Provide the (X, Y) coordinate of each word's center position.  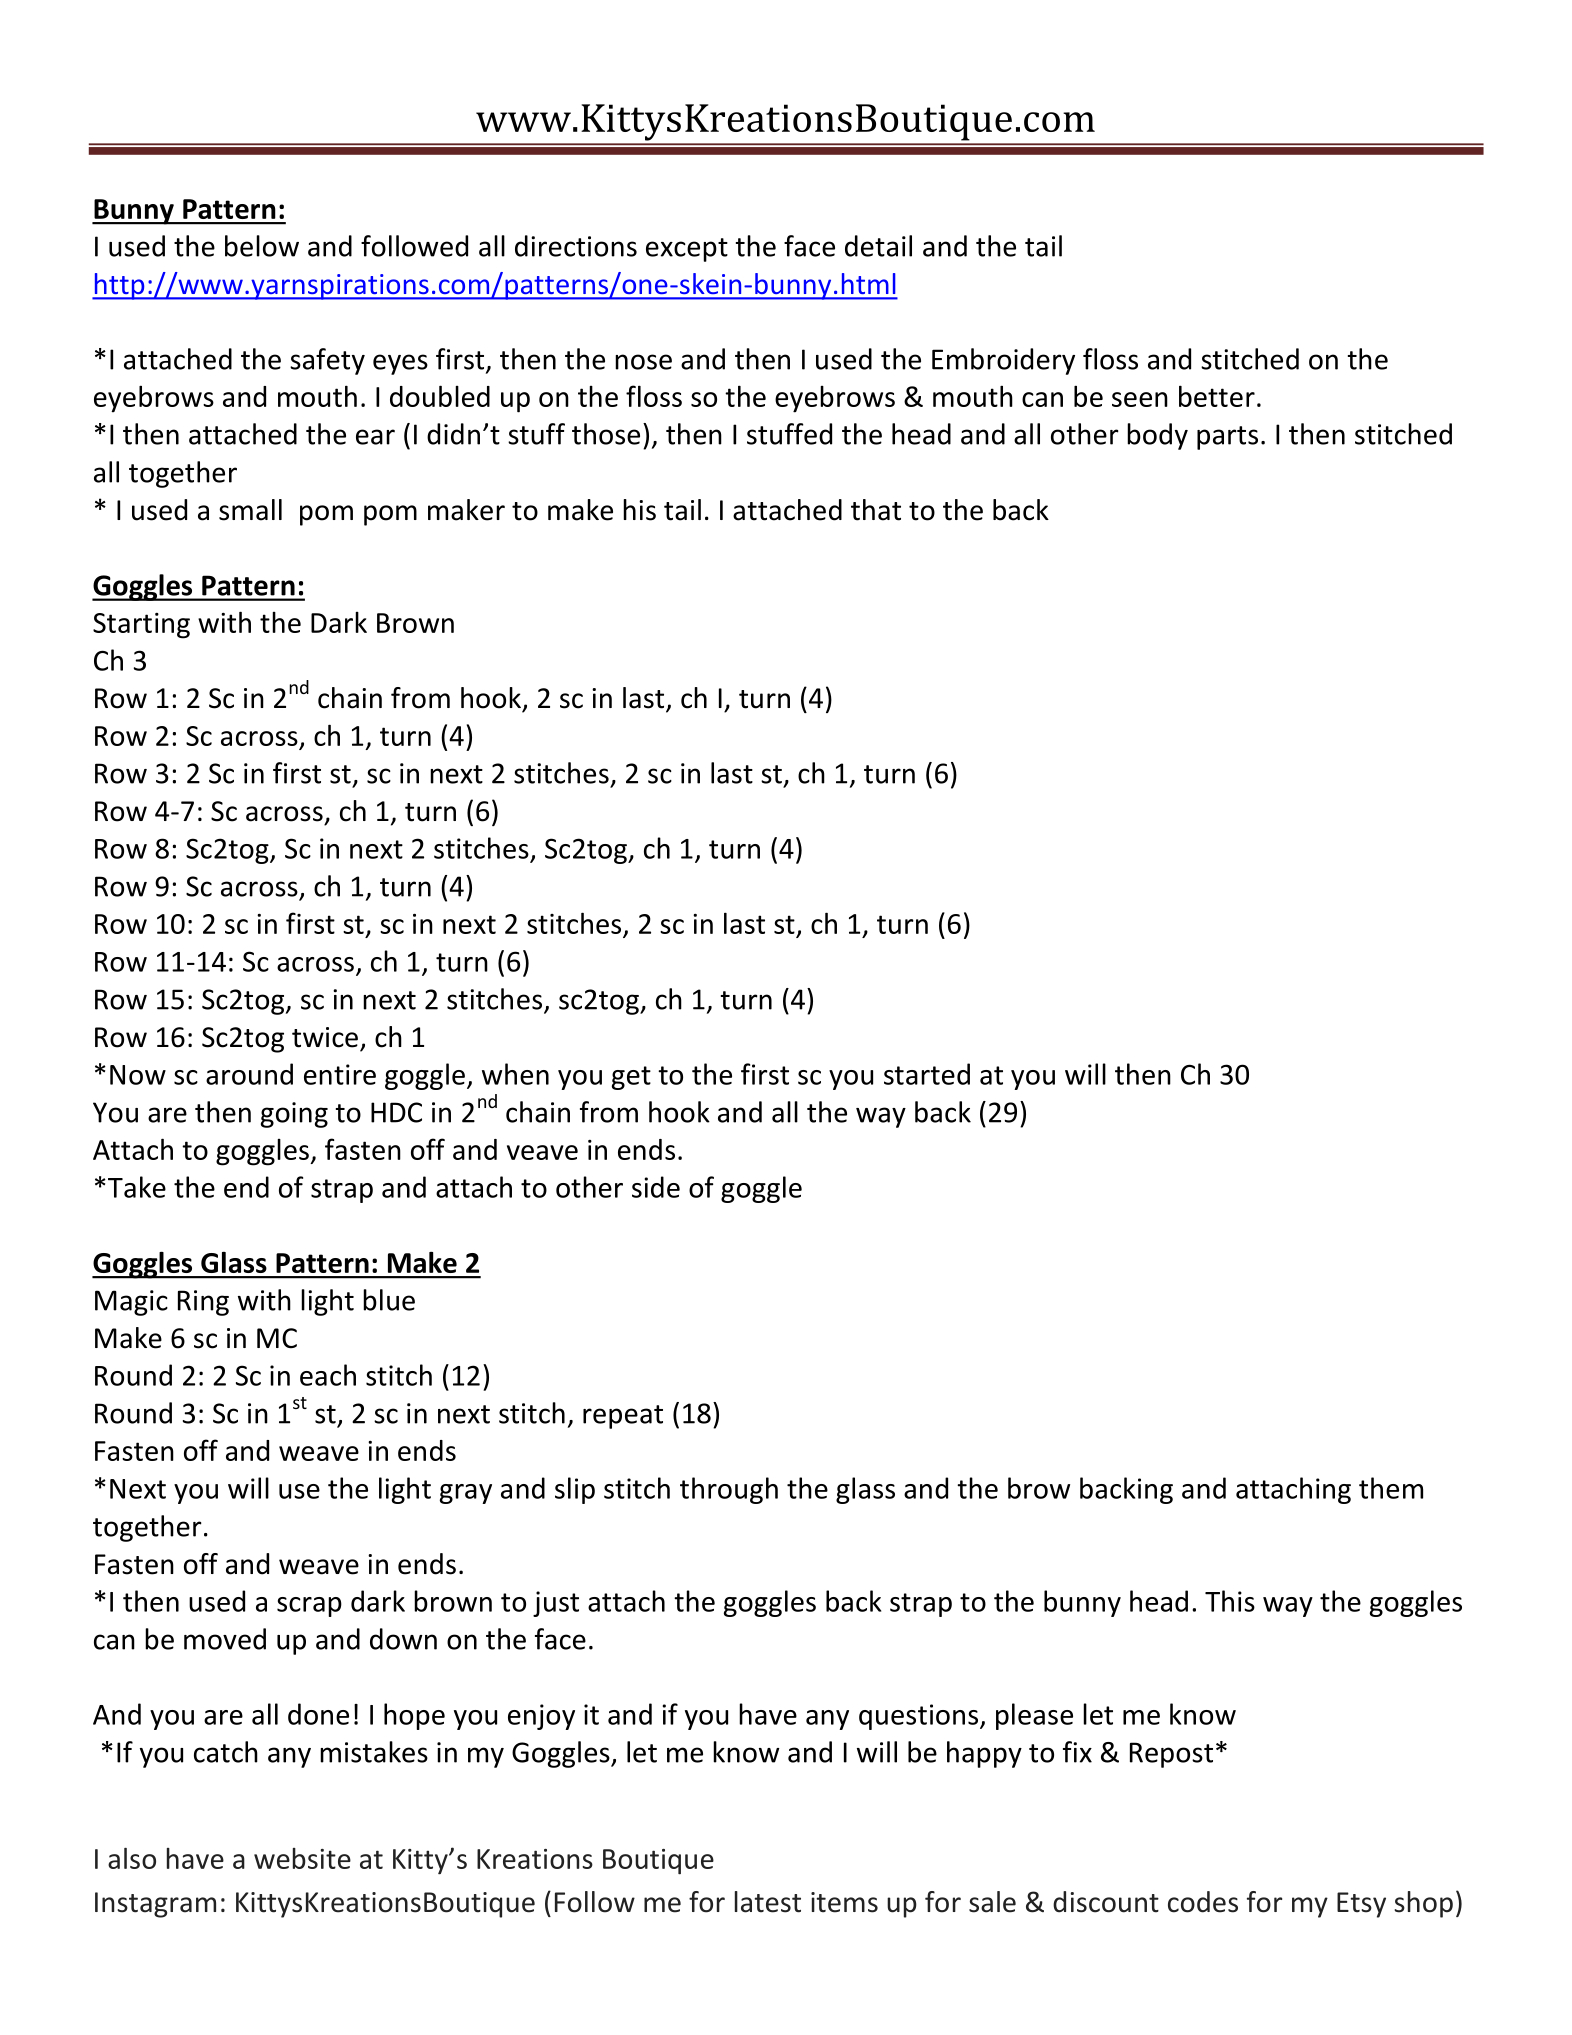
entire (340, 1074)
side (656, 1187)
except (687, 250)
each (328, 1375)
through (729, 1490)
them (1391, 1488)
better (1217, 396)
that (876, 510)
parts (1227, 438)
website (302, 1858)
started (927, 1074)
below (262, 246)
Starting (141, 626)
